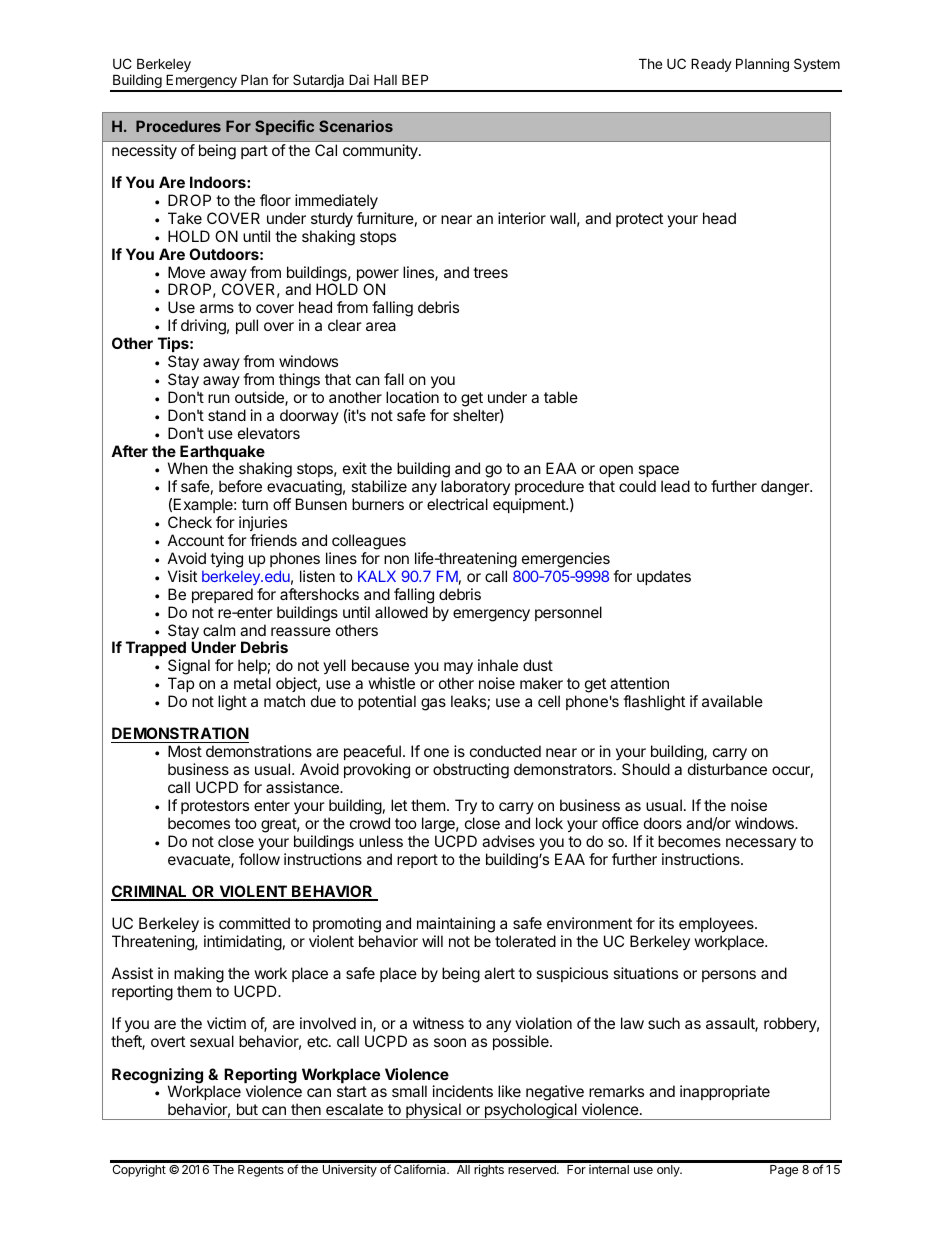  What do you see at coordinates (247, 1109) in the screenshot?
I see `but` at bounding box center [247, 1109].
